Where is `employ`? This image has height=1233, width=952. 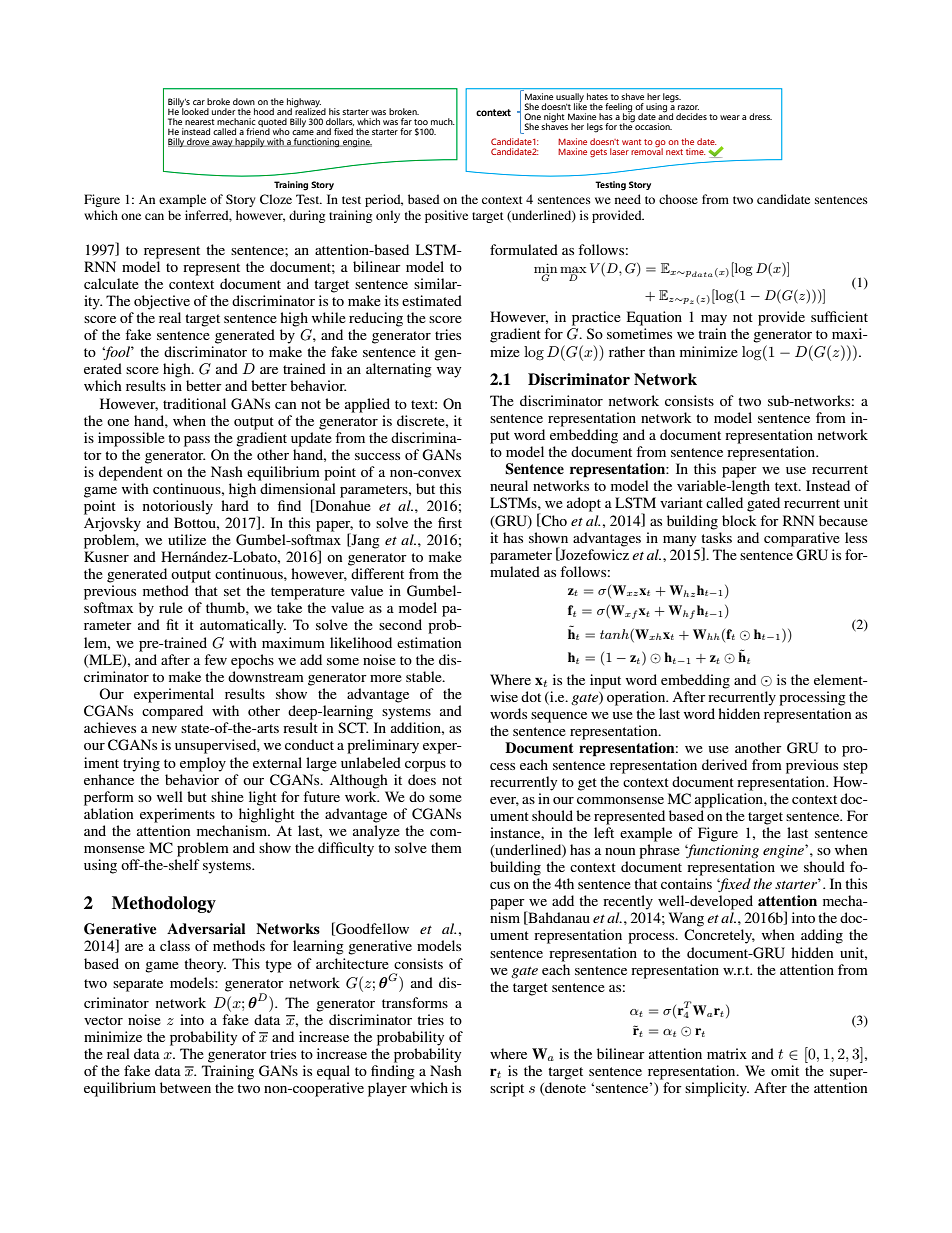 employ is located at coordinates (203, 764).
